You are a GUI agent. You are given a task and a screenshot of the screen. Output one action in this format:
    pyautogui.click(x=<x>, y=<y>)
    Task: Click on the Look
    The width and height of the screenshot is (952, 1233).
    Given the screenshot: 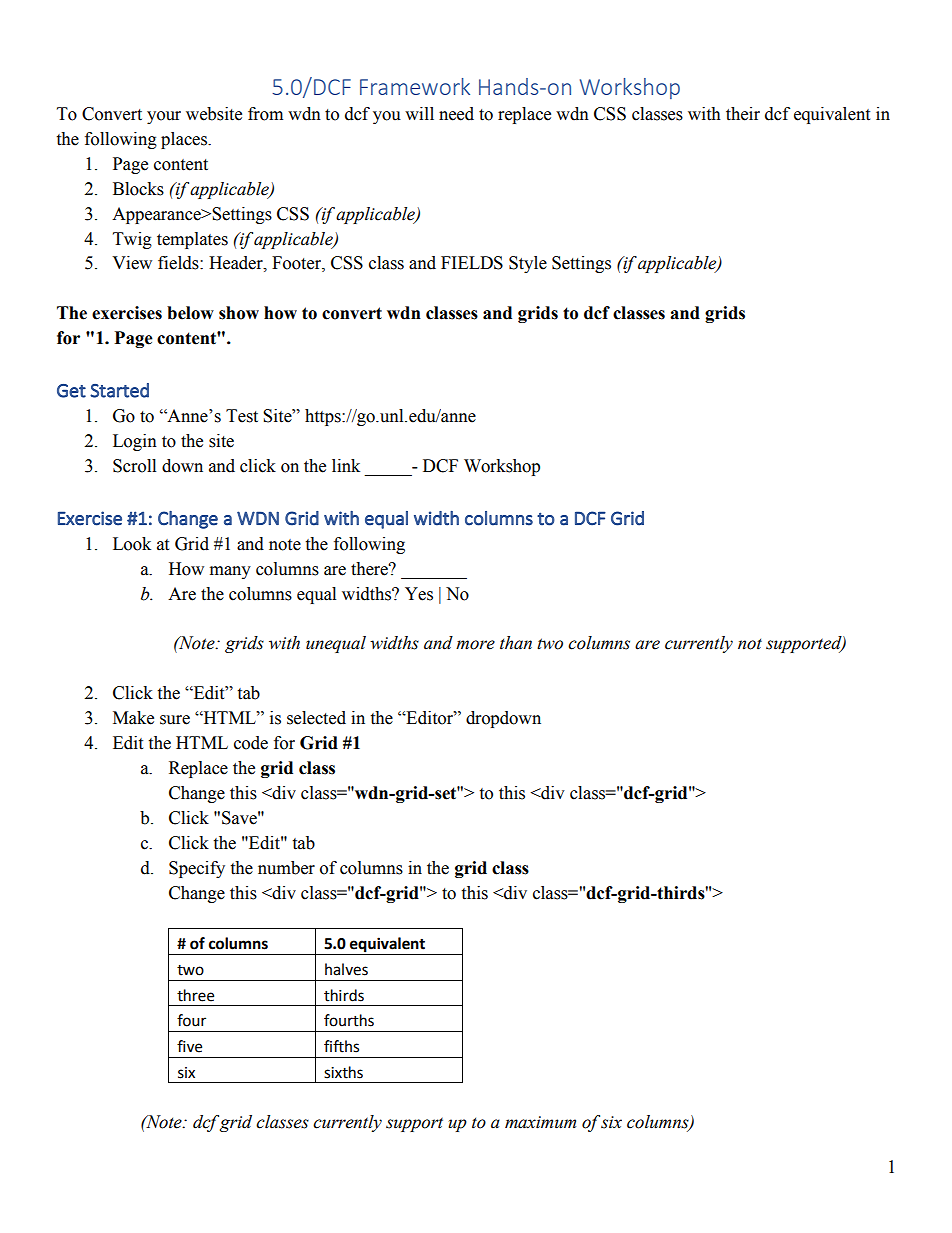 What is the action you would take?
    pyautogui.click(x=132, y=544)
